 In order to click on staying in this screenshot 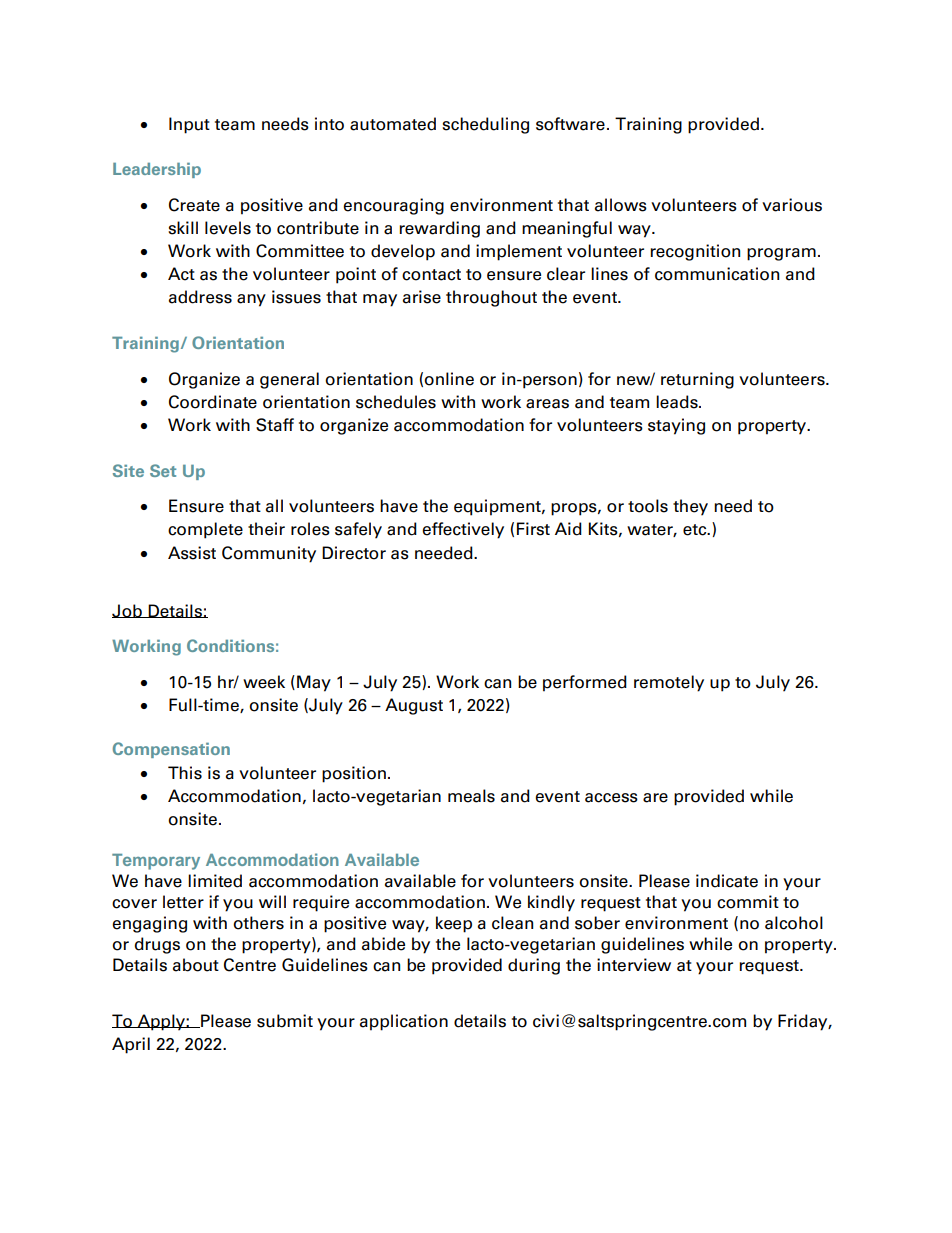, I will do `click(676, 426)`.
